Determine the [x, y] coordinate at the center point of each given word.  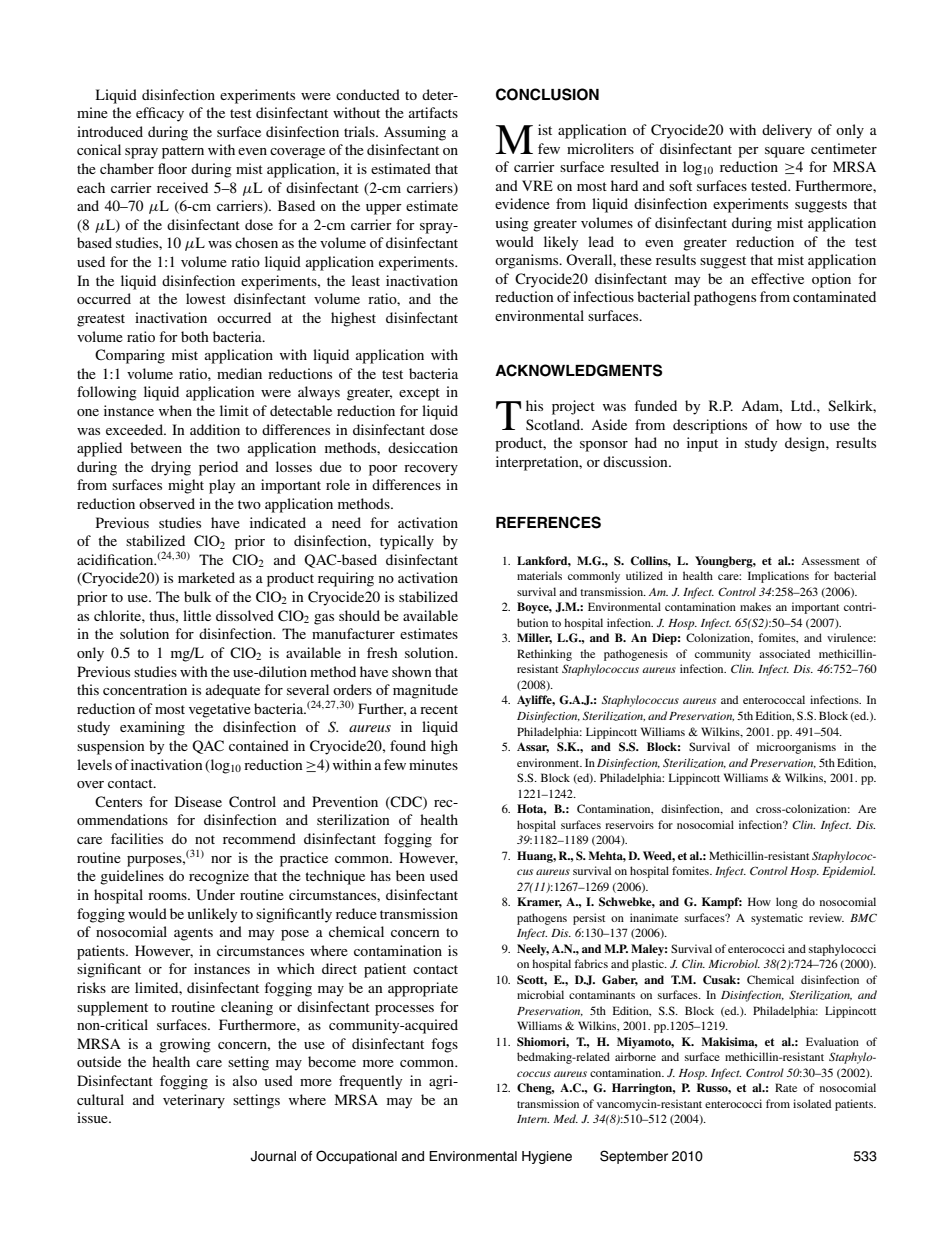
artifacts [433, 112]
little [197, 615]
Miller [534, 638]
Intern [533, 1119]
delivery [787, 131]
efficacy [160, 114]
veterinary [194, 1101]
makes [755, 606]
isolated [812, 1103]
